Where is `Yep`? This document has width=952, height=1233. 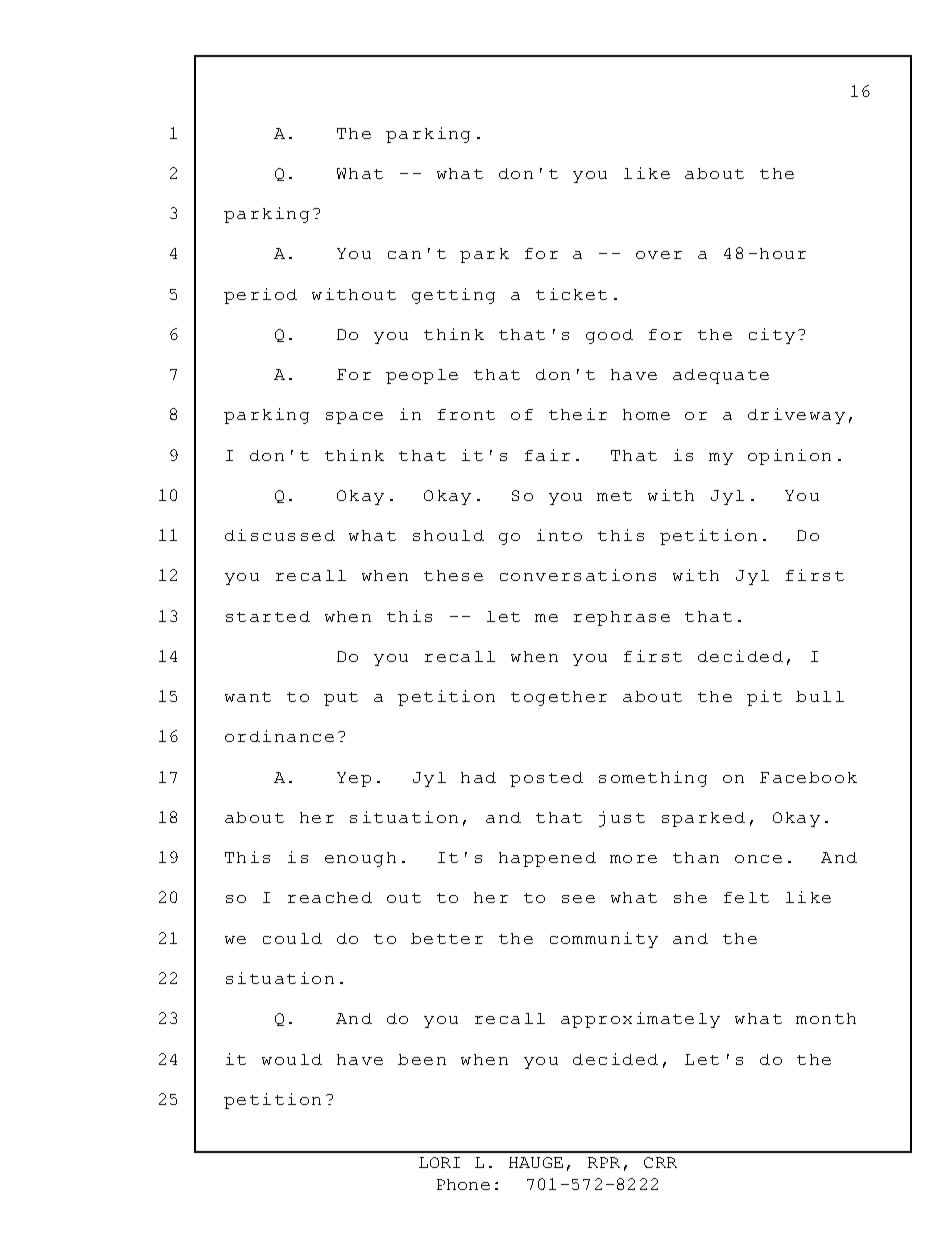
Yep is located at coordinates (354, 779).
